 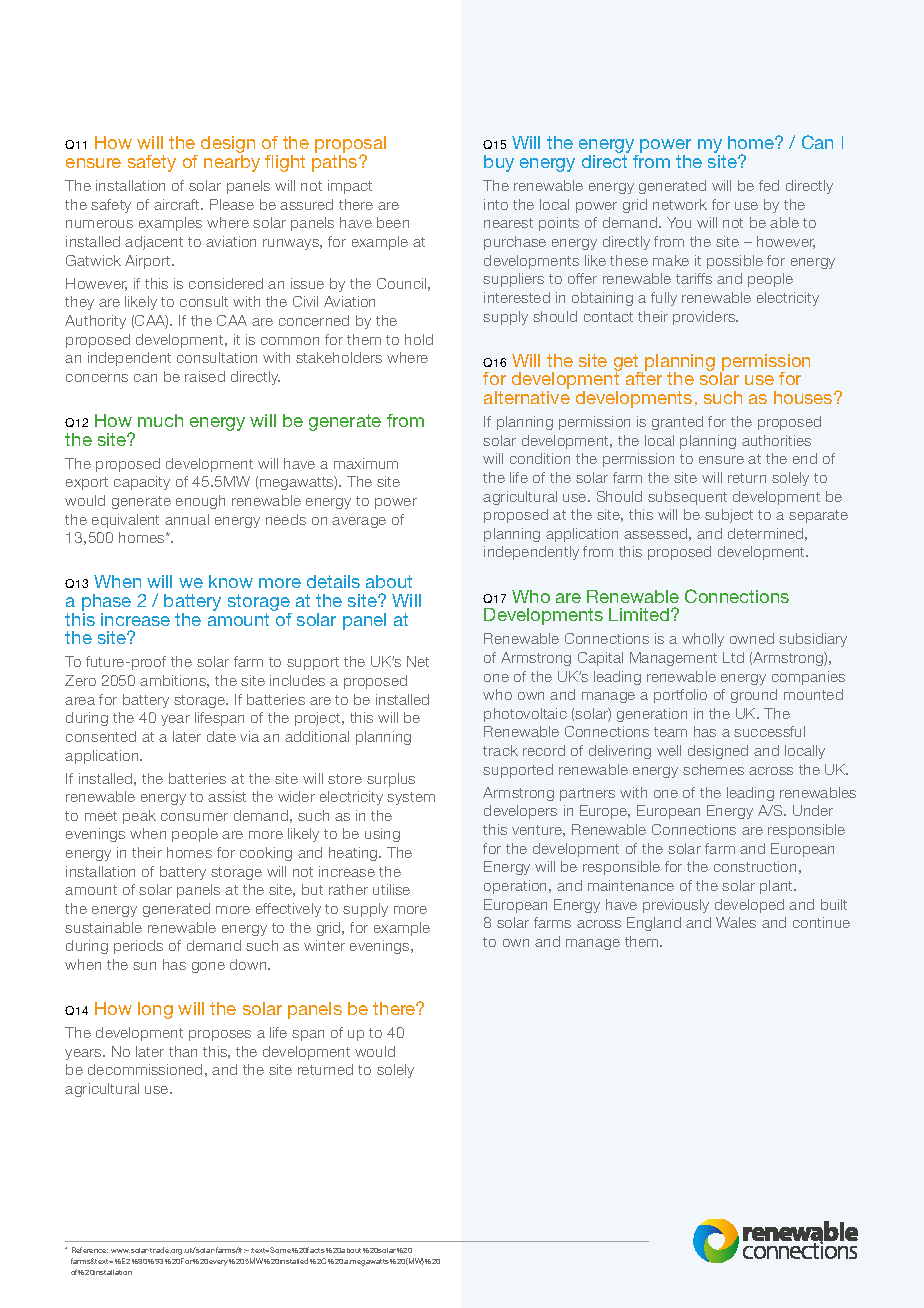 What do you see at coordinates (221, 736) in the document?
I see `date` at bounding box center [221, 736].
